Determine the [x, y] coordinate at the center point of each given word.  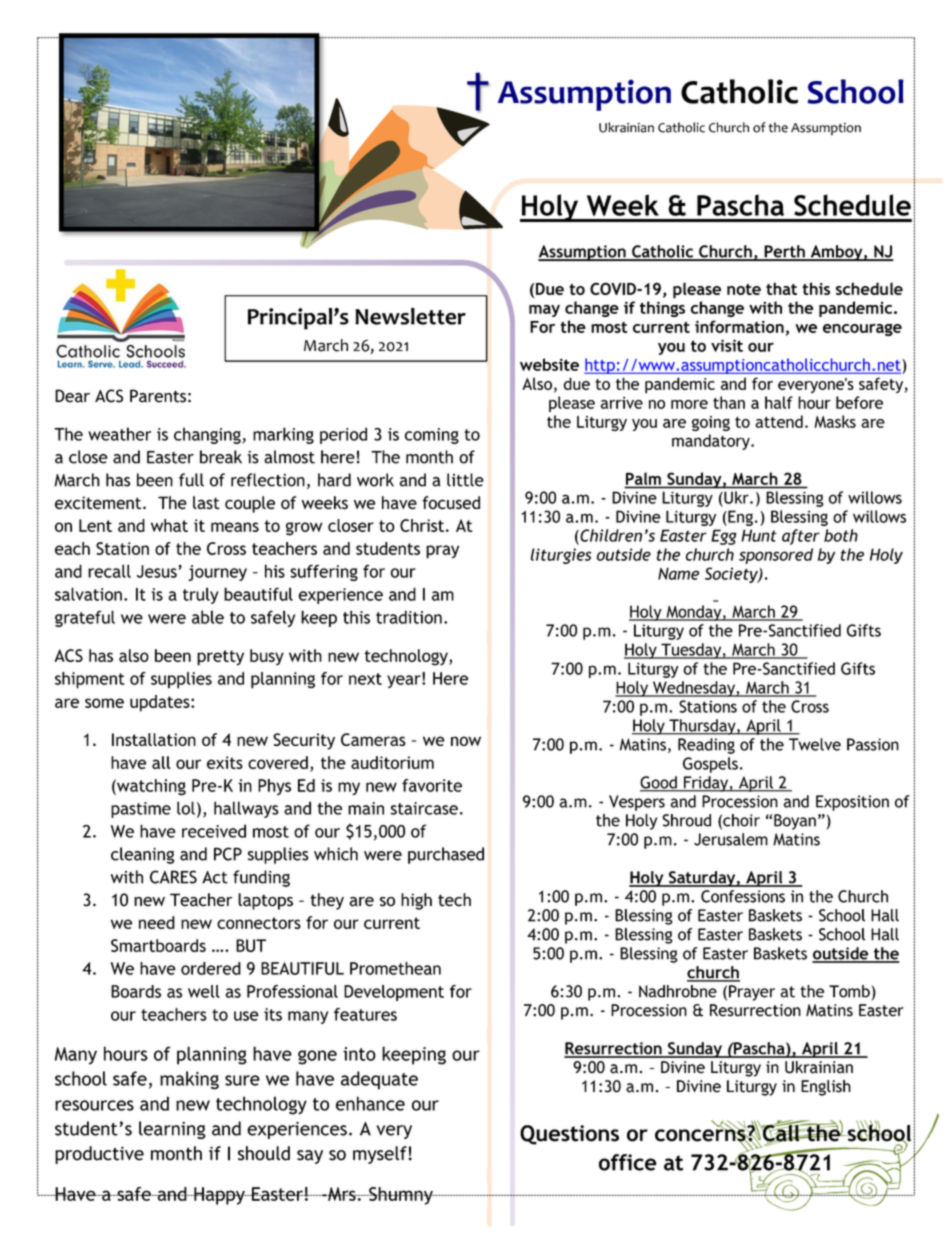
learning [172, 1130]
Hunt [759, 535]
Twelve [815, 744]
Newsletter [410, 316]
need [157, 922]
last [206, 502]
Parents [158, 396]
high [416, 901]
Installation [154, 739]
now [466, 741]
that [781, 288]
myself [381, 1155]
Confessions [743, 896]
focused [451, 503]
